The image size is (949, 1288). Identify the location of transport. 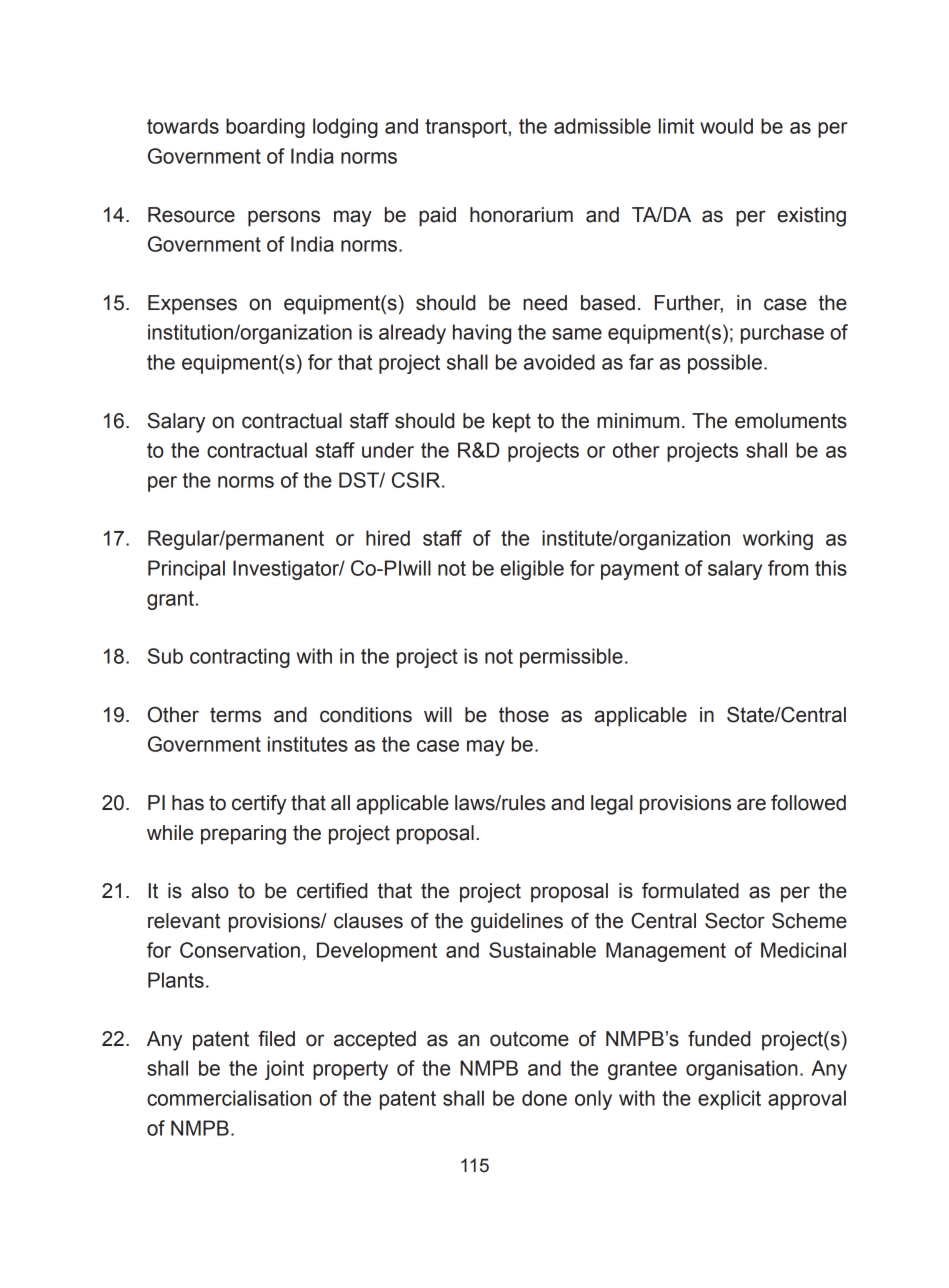
(466, 128).
